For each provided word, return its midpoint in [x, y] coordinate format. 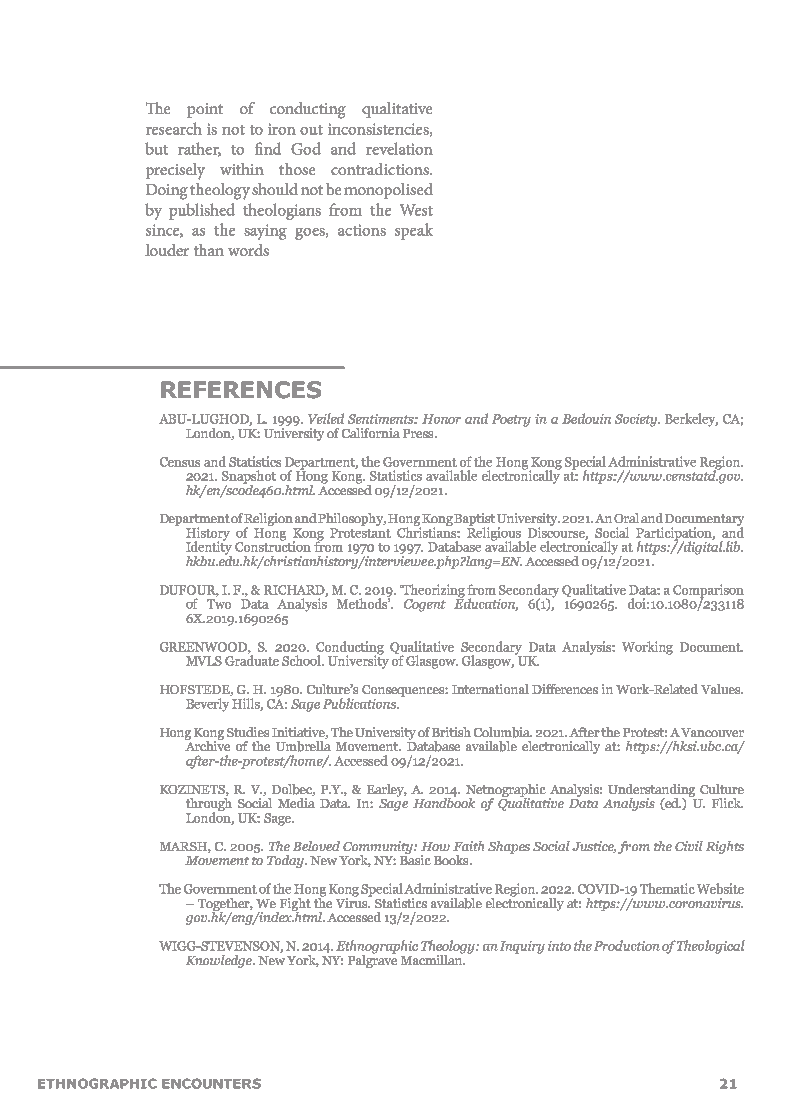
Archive [207, 745]
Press [419, 433]
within [242, 169]
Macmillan [433, 959]
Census [180, 462]
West [416, 210]
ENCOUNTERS [211, 1083]
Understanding [651, 791]
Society [637, 420]
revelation [399, 148]
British [451, 732]
